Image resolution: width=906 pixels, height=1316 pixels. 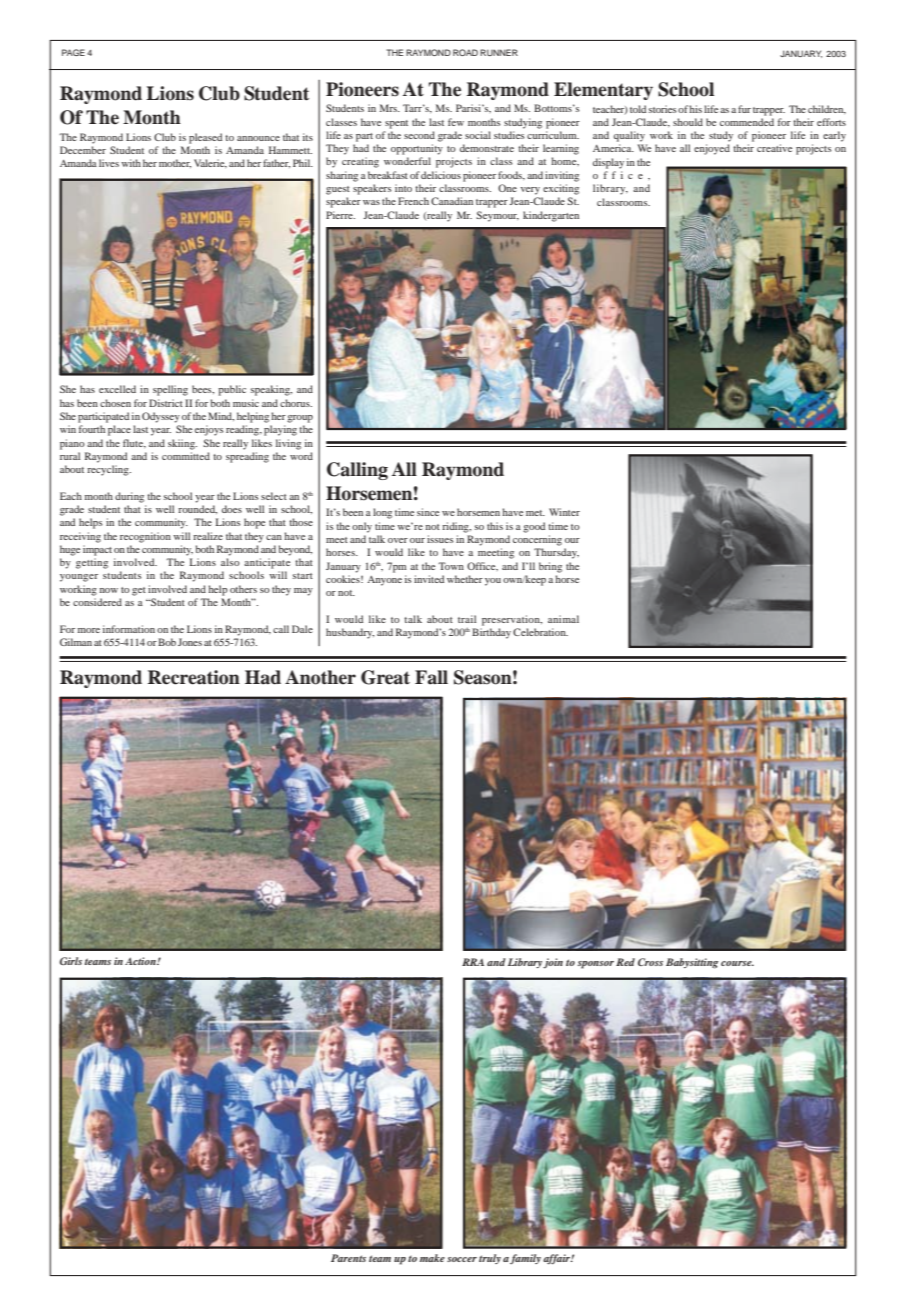 I want to click on Parents, so click(x=348, y=1258).
